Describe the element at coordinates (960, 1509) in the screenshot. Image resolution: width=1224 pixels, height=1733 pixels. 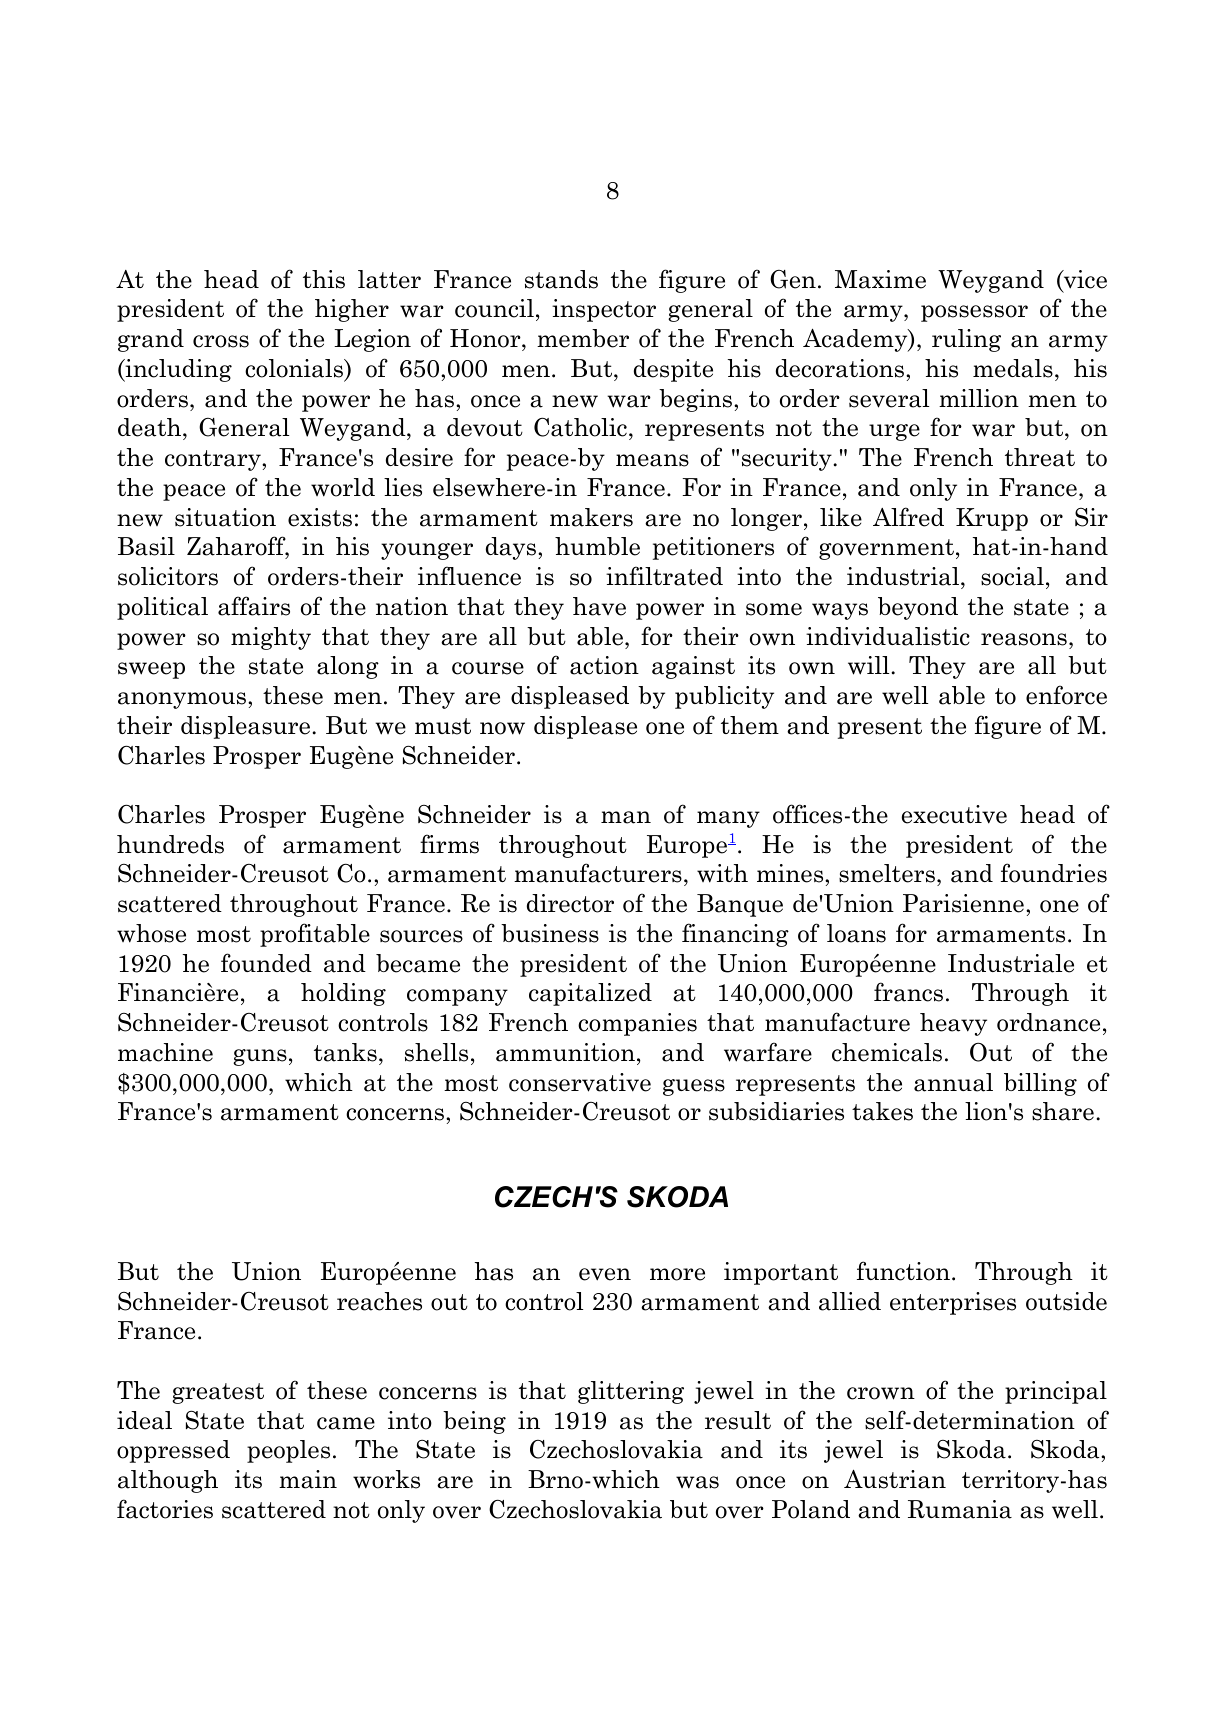
I see `Rumania` at that location.
